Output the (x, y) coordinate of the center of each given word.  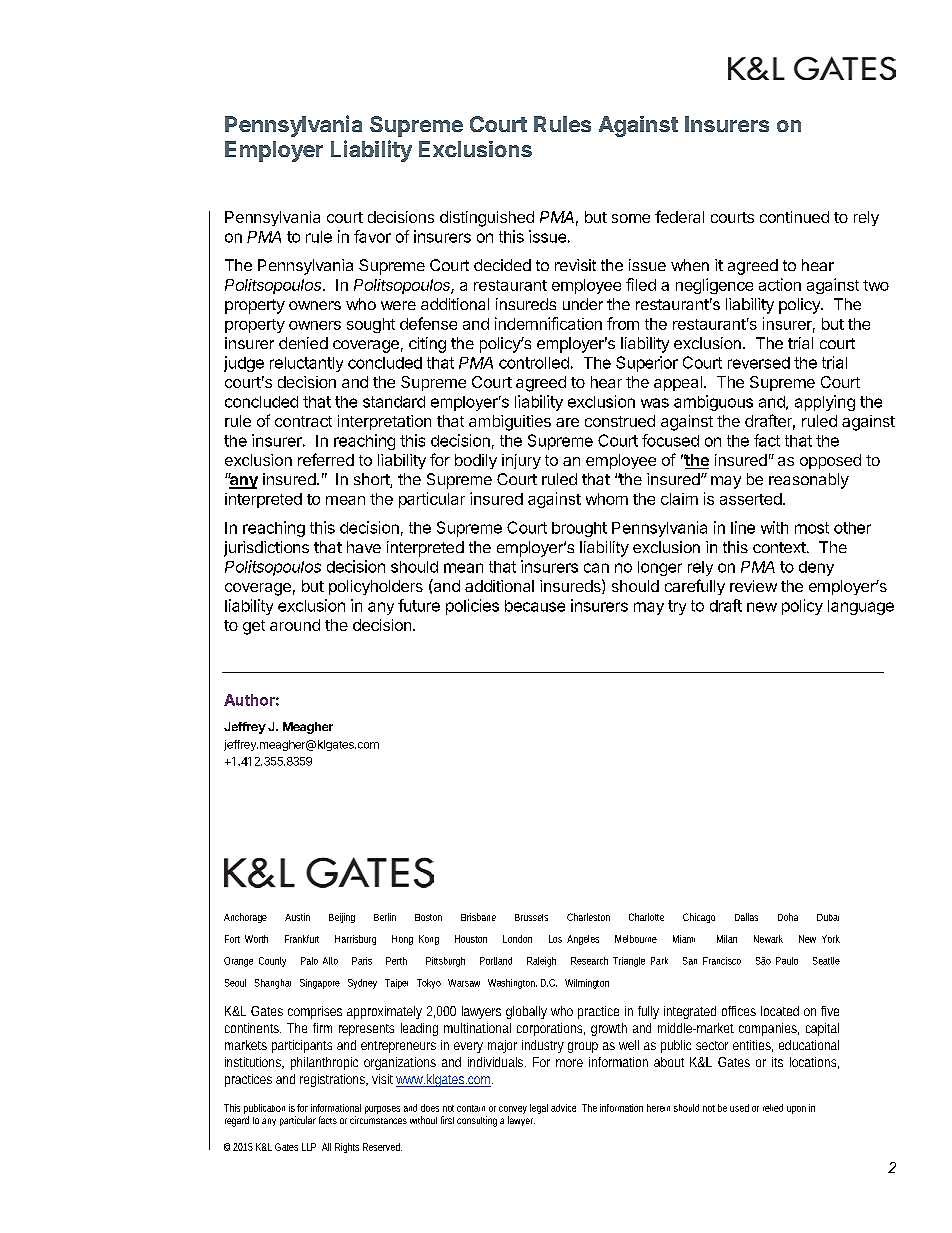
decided (502, 265)
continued (794, 217)
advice (563, 1108)
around (295, 625)
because (535, 606)
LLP (309, 1147)
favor (372, 236)
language (861, 607)
